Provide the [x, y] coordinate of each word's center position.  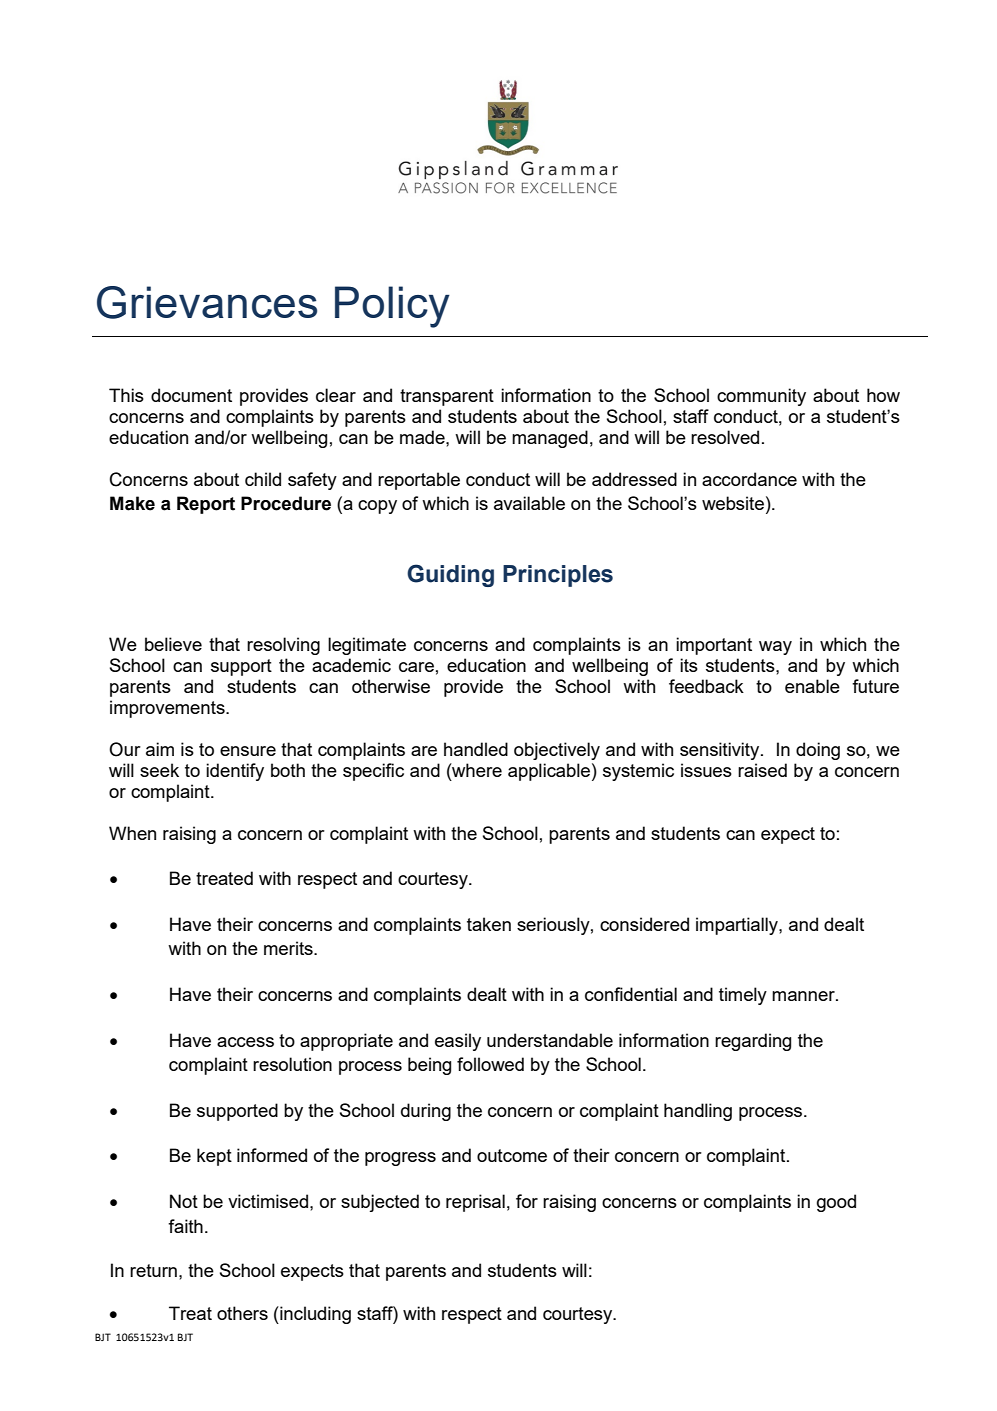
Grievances [207, 302]
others [242, 1313]
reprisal [475, 1203]
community [761, 397]
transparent [447, 397]
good [836, 1203]
